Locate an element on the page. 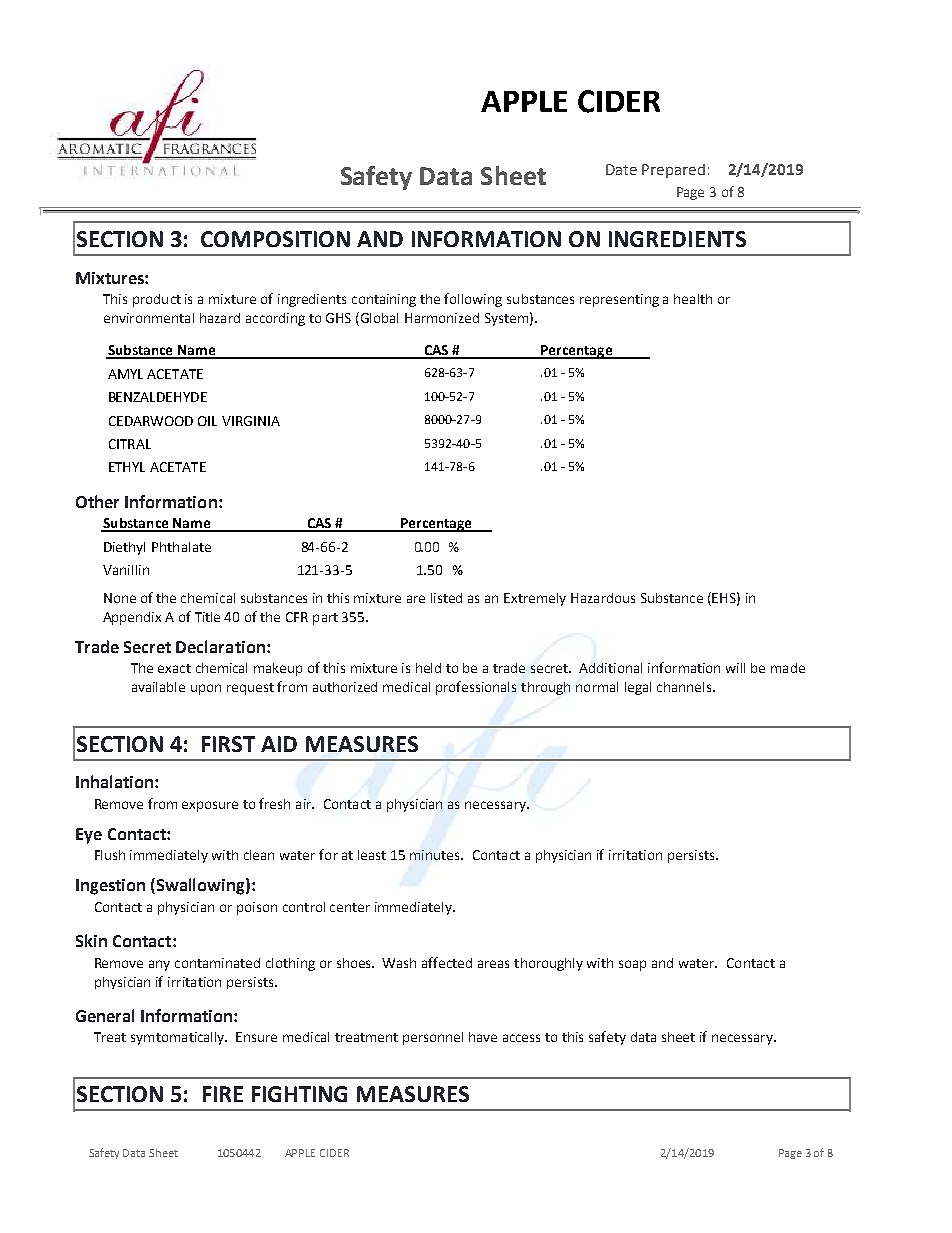 Image resolution: width=952 pixels, height=1233 pixels. following is located at coordinates (473, 300).
